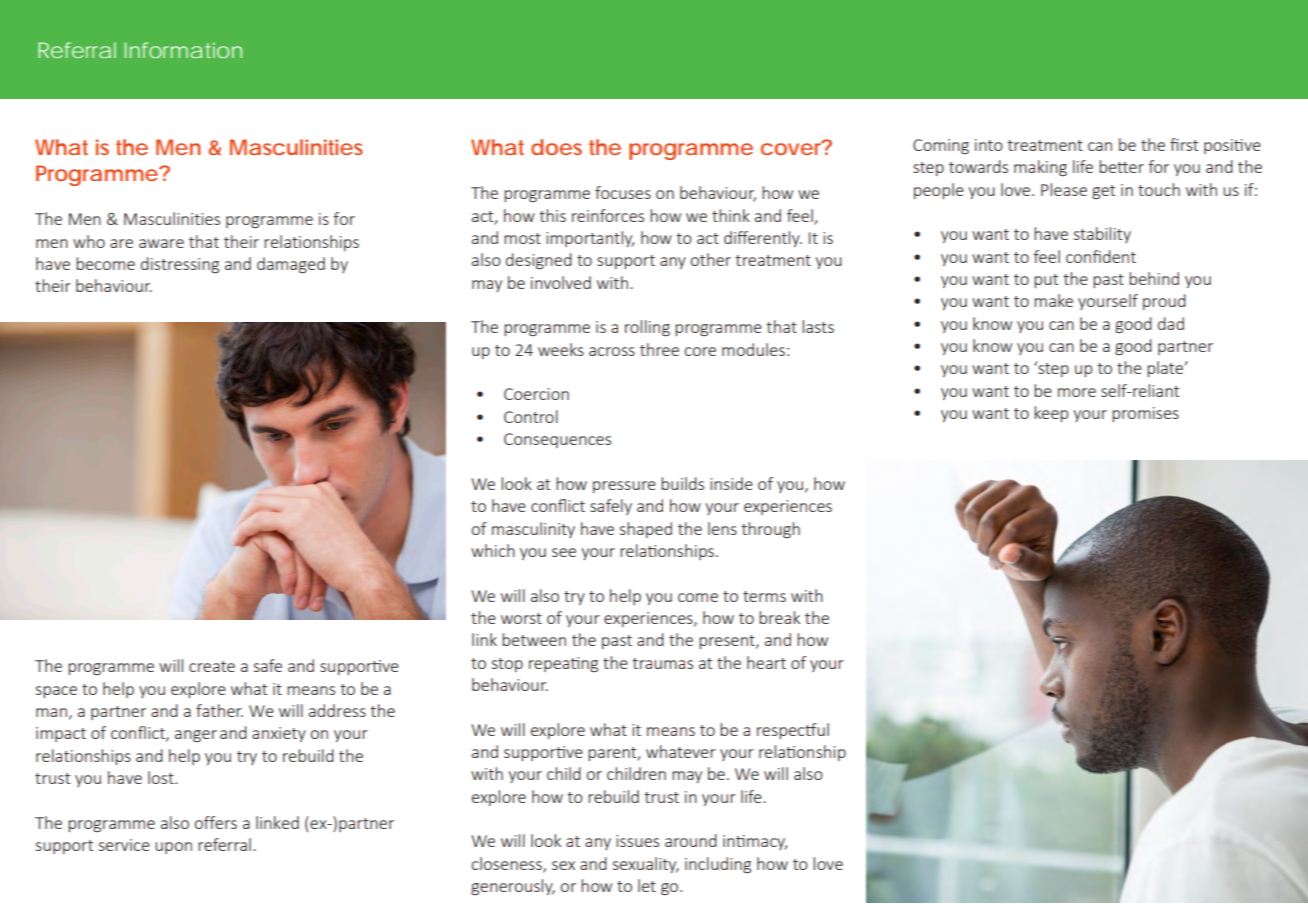 The image size is (1308, 924). I want to click on first, so click(1184, 144).
